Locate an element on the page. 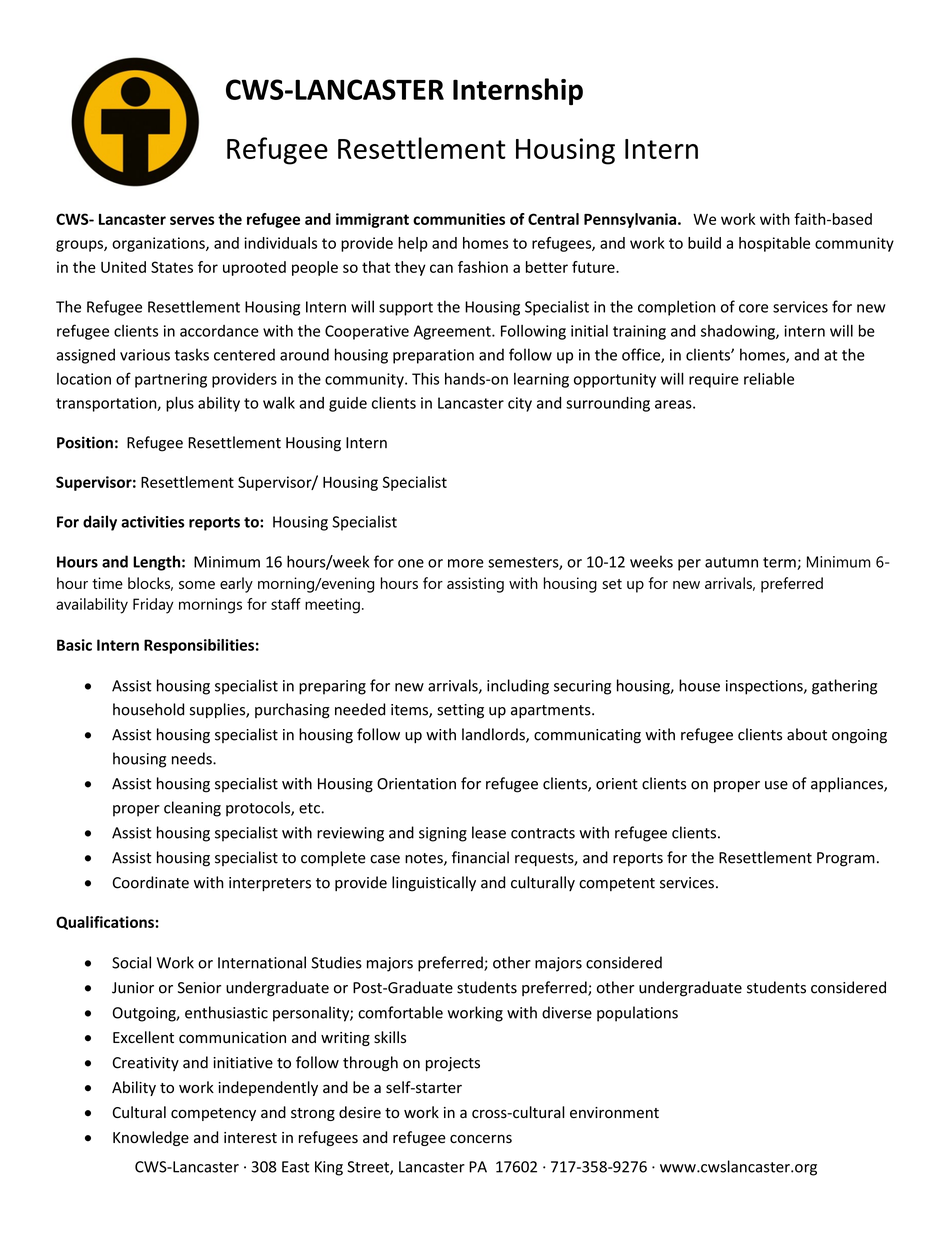 This image has height=1233, width=952. concerns is located at coordinates (481, 1139).
